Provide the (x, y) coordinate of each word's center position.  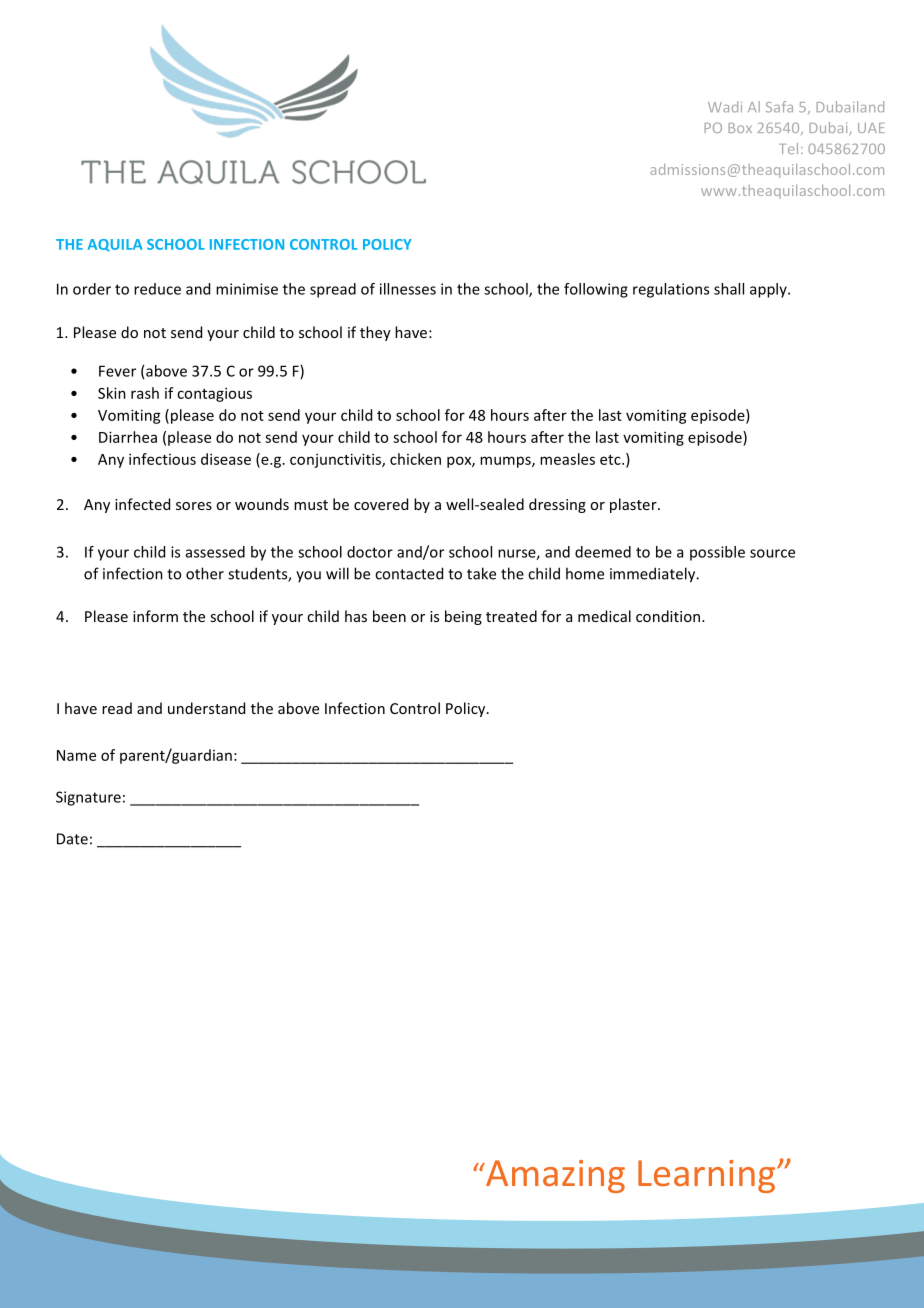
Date (72, 839)
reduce (157, 289)
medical (604, 616)
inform (155, 616)
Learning (708, 1176)
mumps (506, 462)
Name (76, 755)
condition (669, 616)
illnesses (408, 289)
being (463, 617)
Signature (88, 798)
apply (769, 290)
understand (206, 708)
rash (145, 393)
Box (740, 128)
